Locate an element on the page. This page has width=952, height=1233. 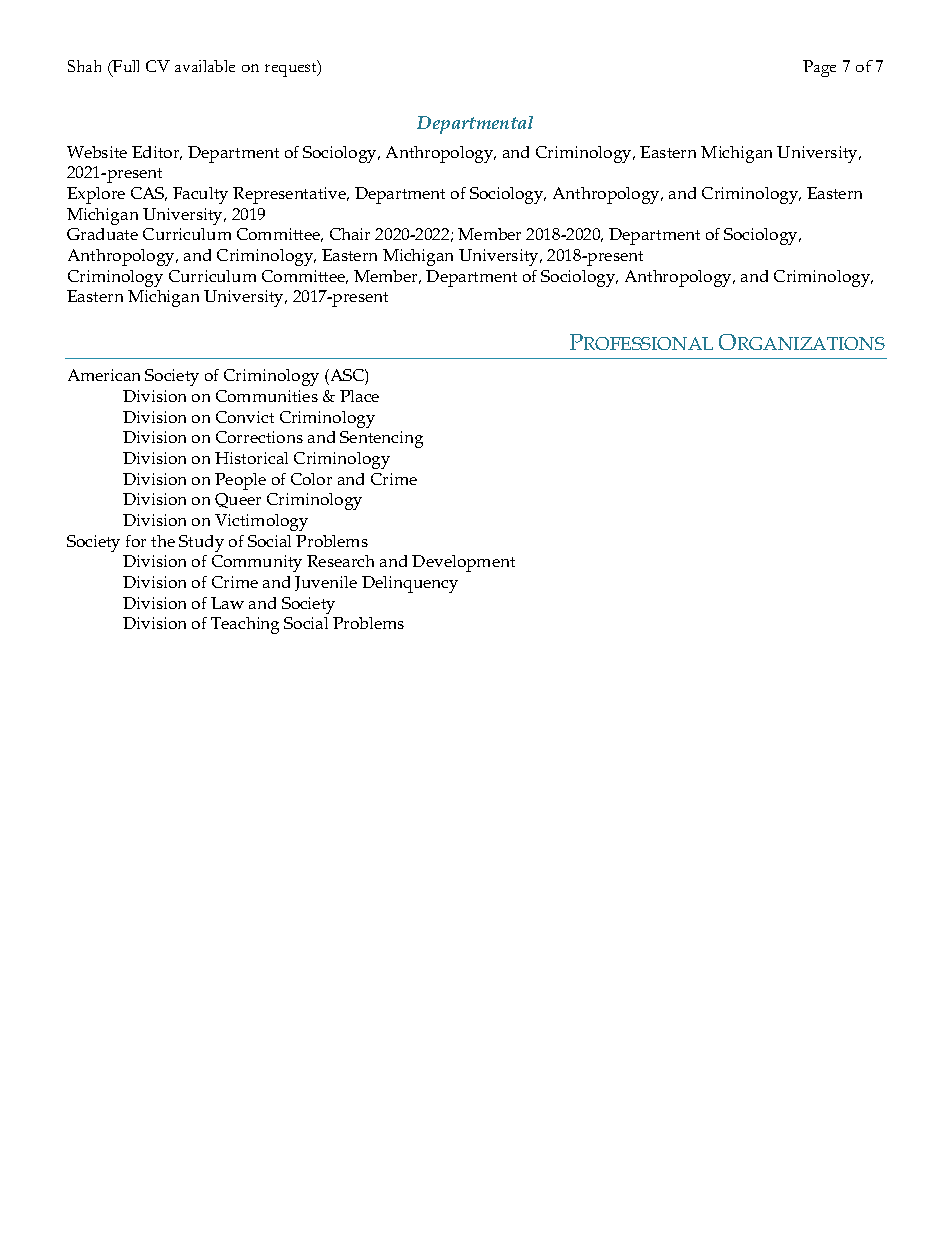
American is located at coordinates (104, 375).
